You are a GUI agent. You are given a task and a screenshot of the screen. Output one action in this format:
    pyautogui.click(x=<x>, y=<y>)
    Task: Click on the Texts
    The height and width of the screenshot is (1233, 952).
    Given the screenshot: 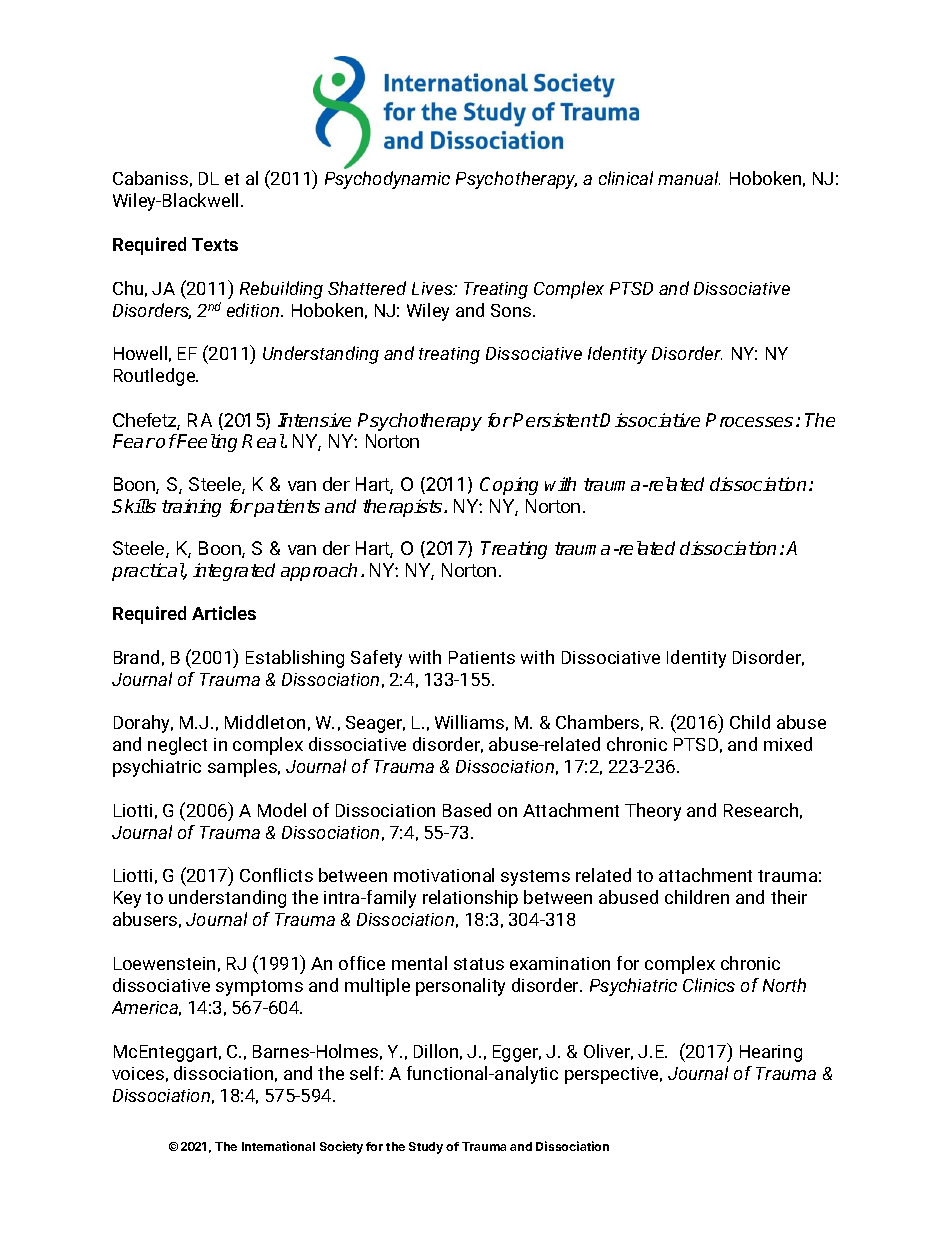 What is the action you would take?
    pyautogui.click(x=215, y=244)
